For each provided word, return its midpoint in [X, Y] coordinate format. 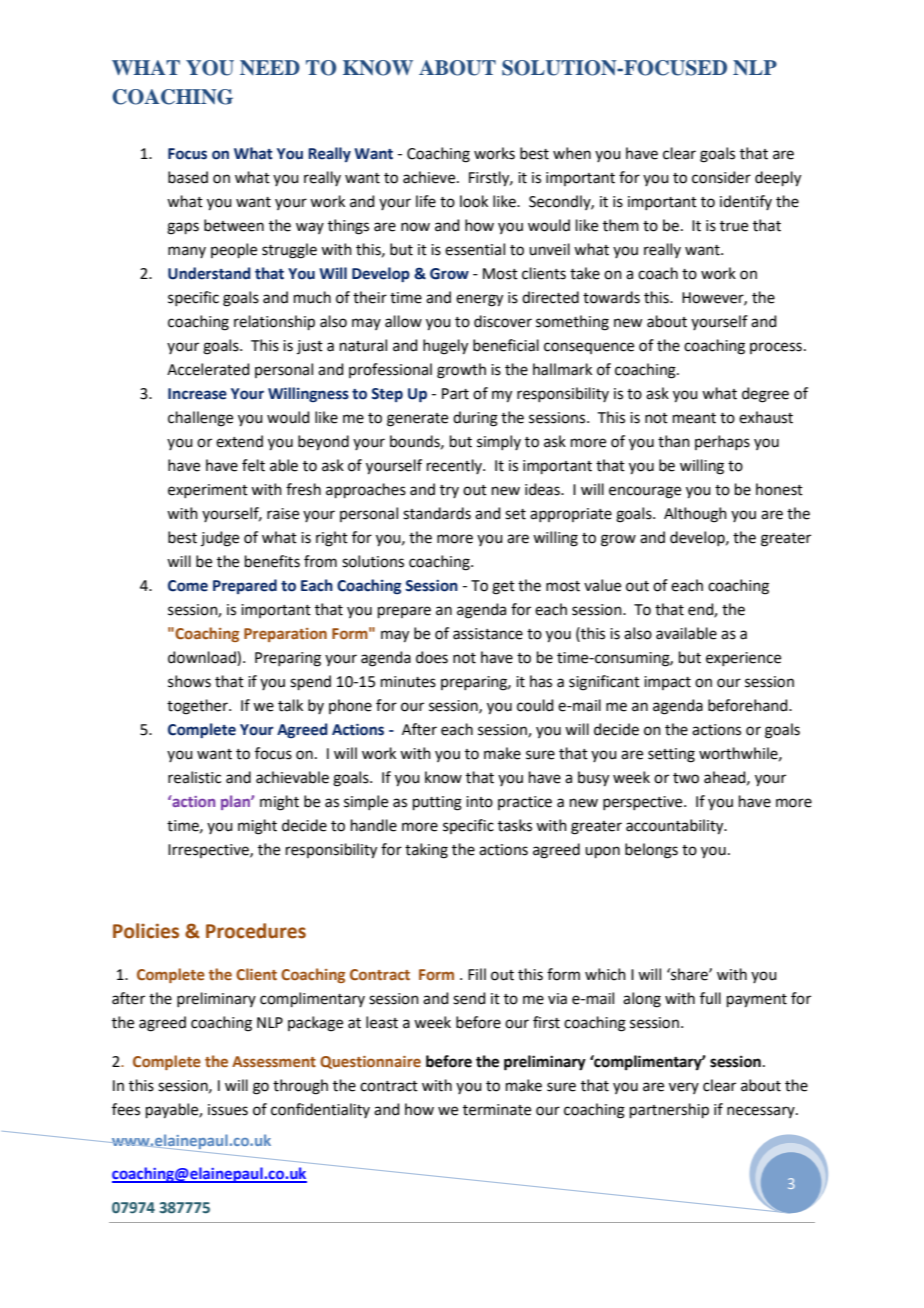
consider [721, 177]
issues [228, 1110]
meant [694, 418]
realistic [194, 777]
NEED [270, 67]
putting [437, 803]
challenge [200, 419]
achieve [430, 177]
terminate [497, 1110]
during [475, 419]
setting [671, 755]
